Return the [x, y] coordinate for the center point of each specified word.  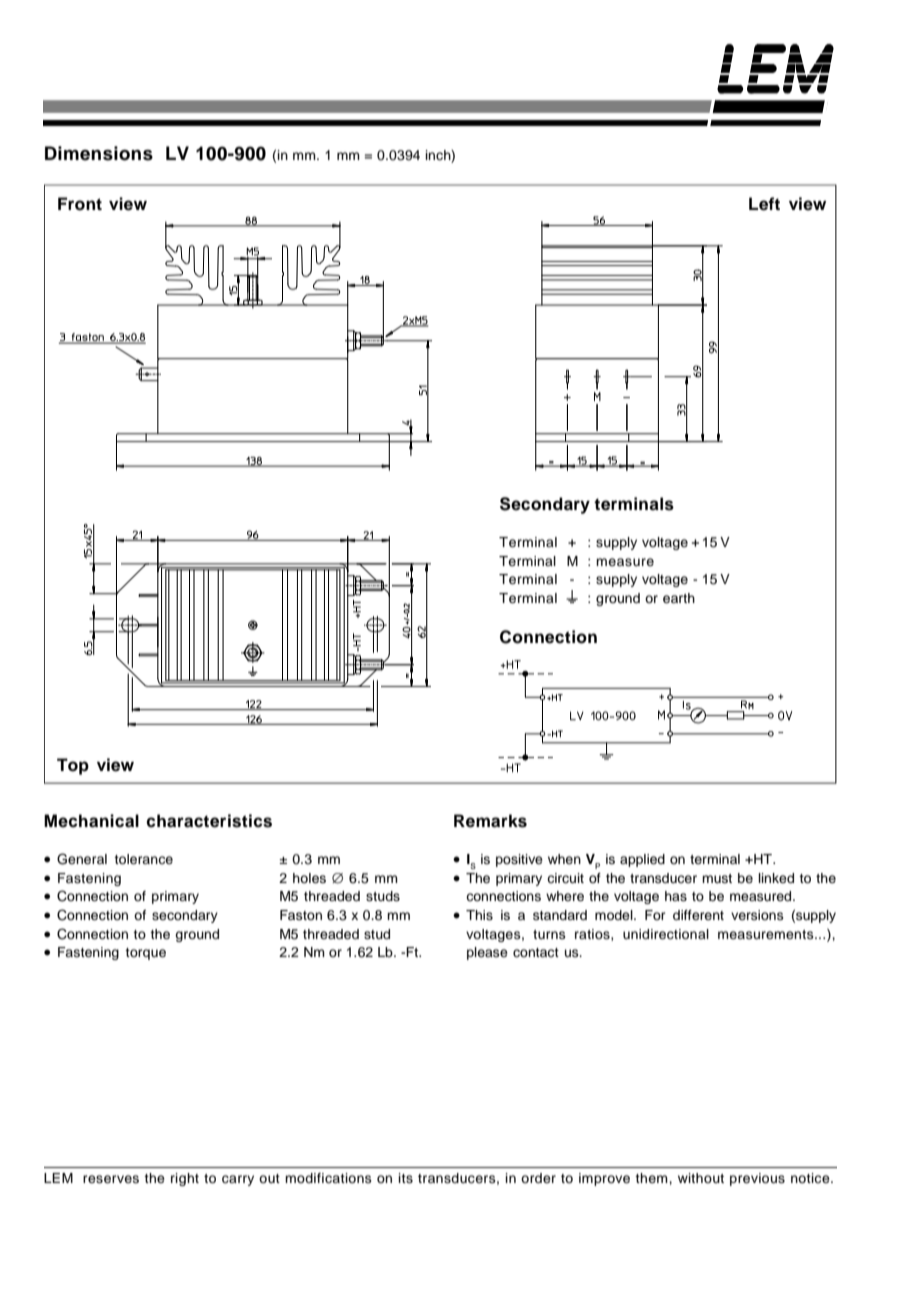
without [701, 1178]
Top [73, 766]
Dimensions [99, 153]
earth [679, 598]
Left [764, 204]
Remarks [490, 821]
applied [642, 860]
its [406, 1178]
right [185, 1179]
